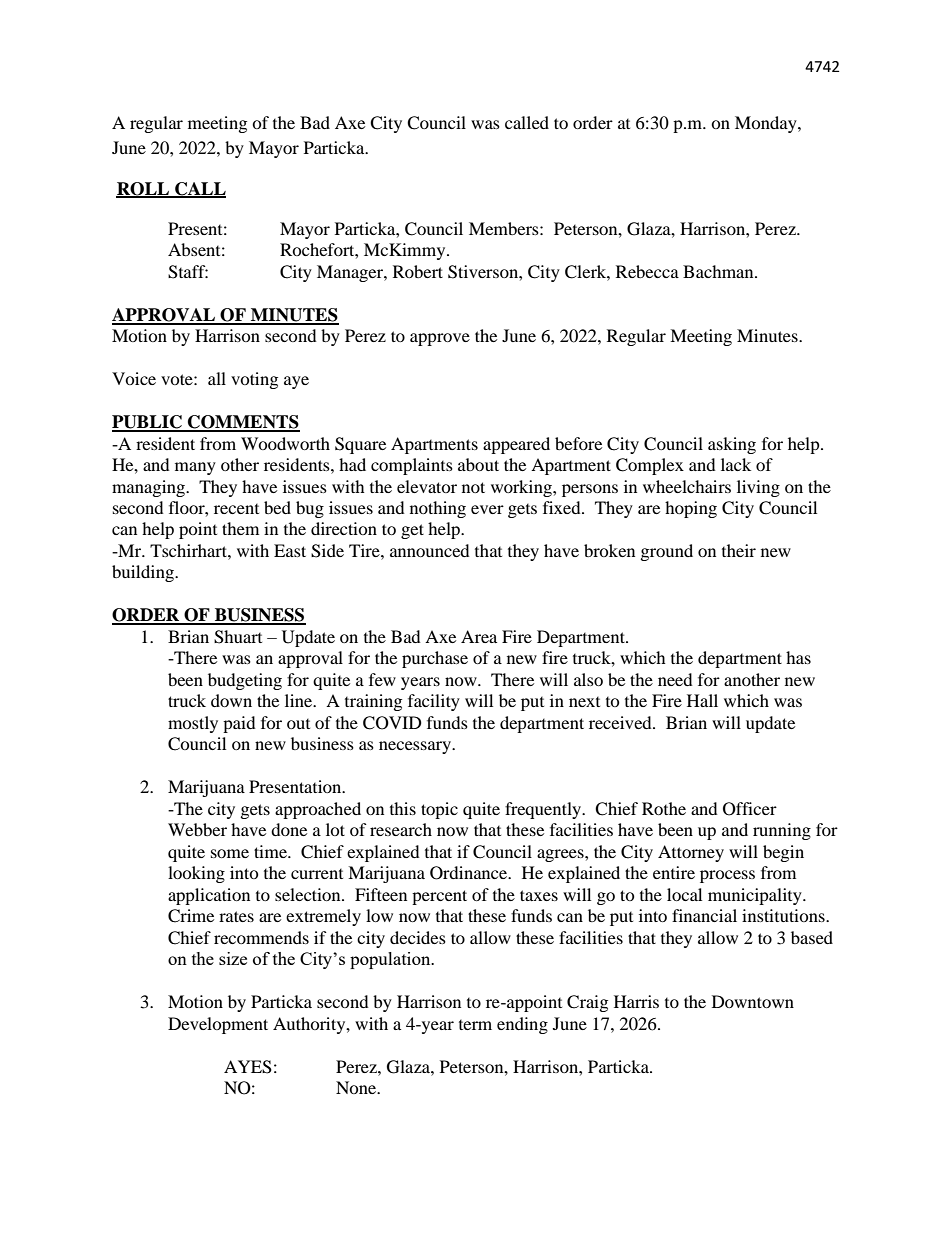  Describe the element at coordinates (418, 271) in the image. I see `Robert` at that location.
